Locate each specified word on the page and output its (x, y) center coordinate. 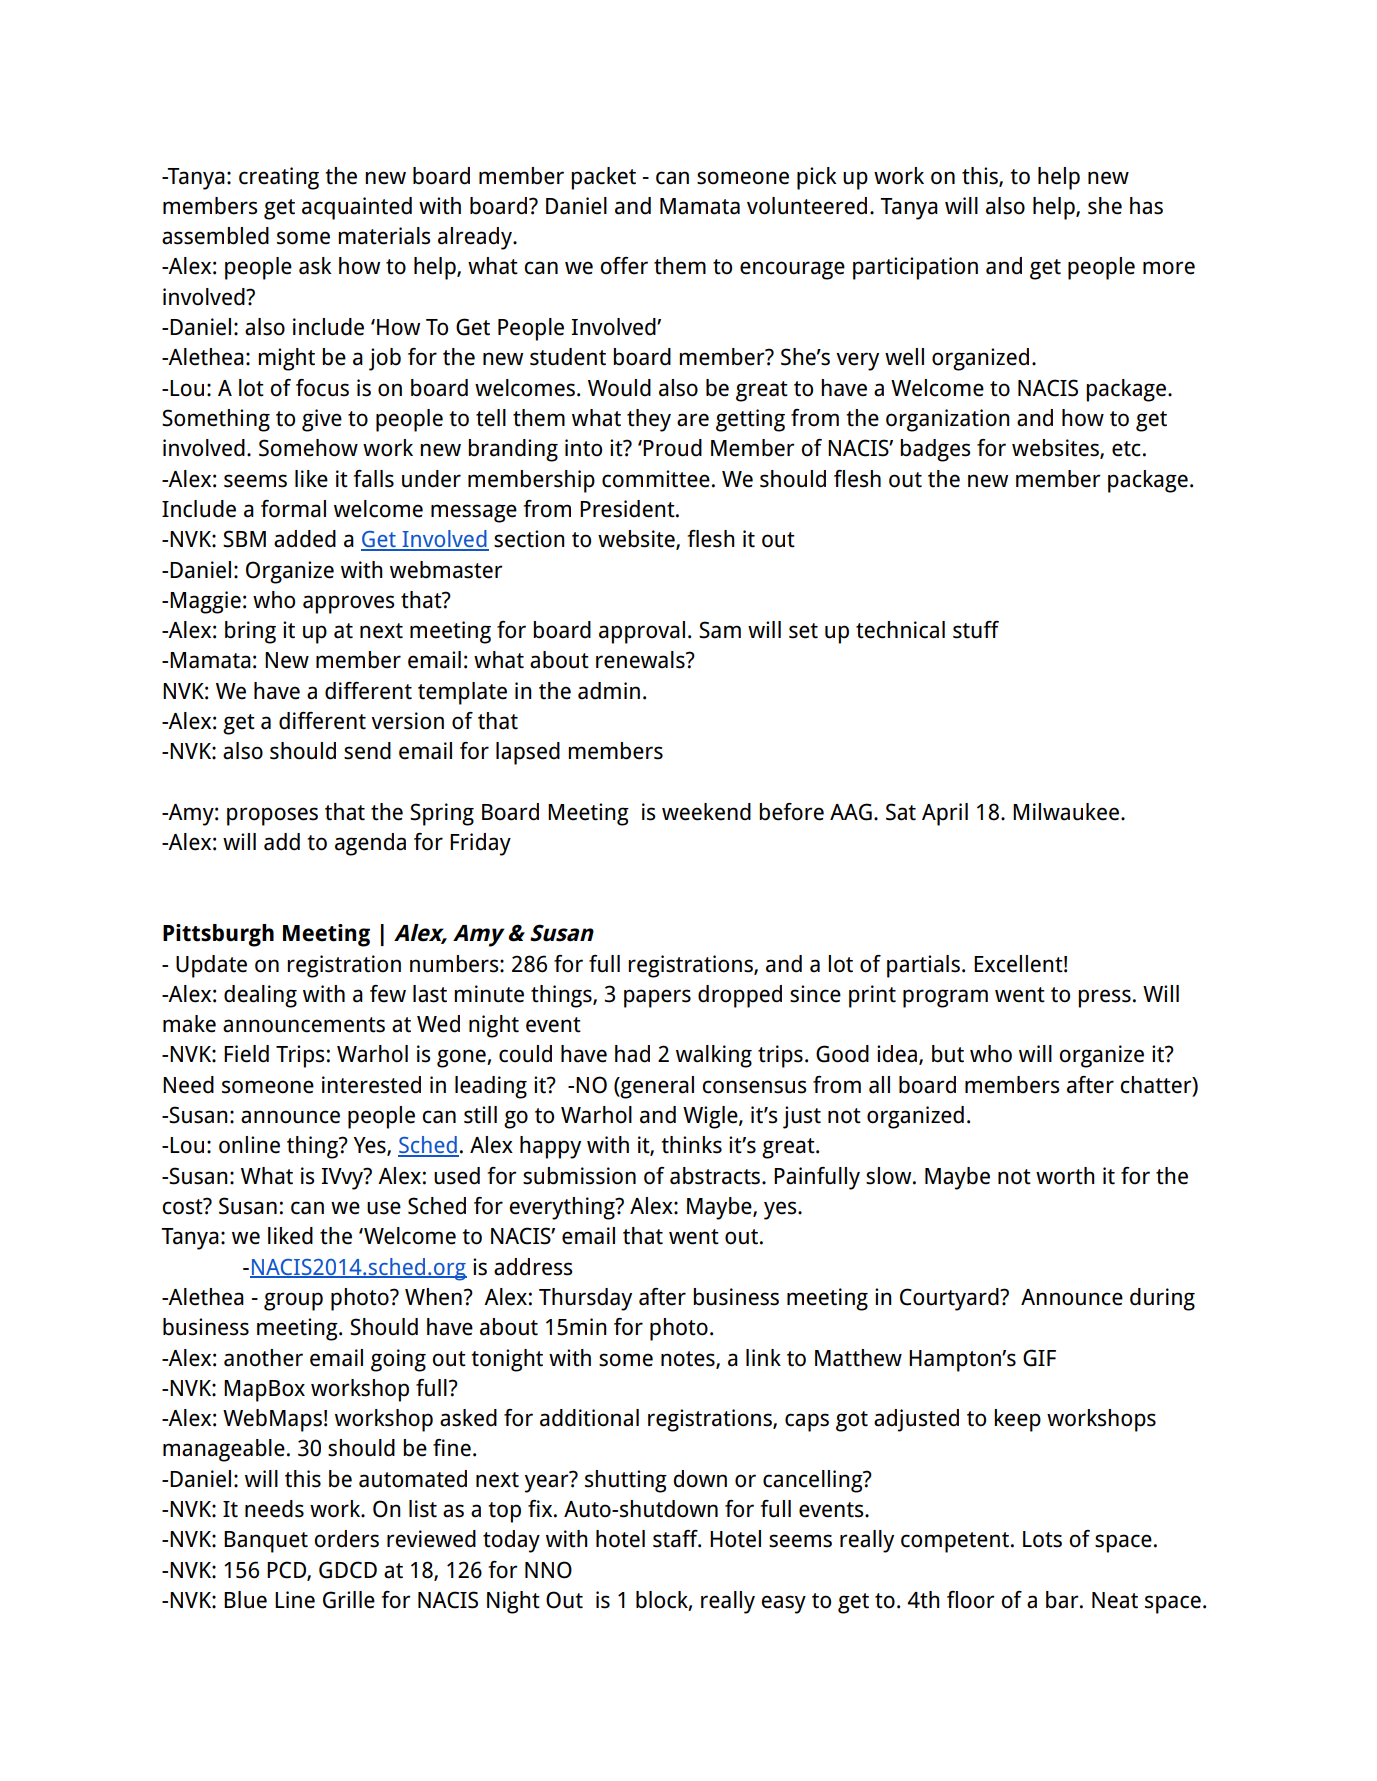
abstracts (716, 1176)
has (1146, 206)
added (305, 539)
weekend (706, 812)
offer (624, 266)
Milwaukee (1066, 812)
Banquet (266, 1542)
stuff (976, 630)
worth (1065, 1176)
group (293, 1301)
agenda (370, 844)
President (628, 509)
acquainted (357, 208)
